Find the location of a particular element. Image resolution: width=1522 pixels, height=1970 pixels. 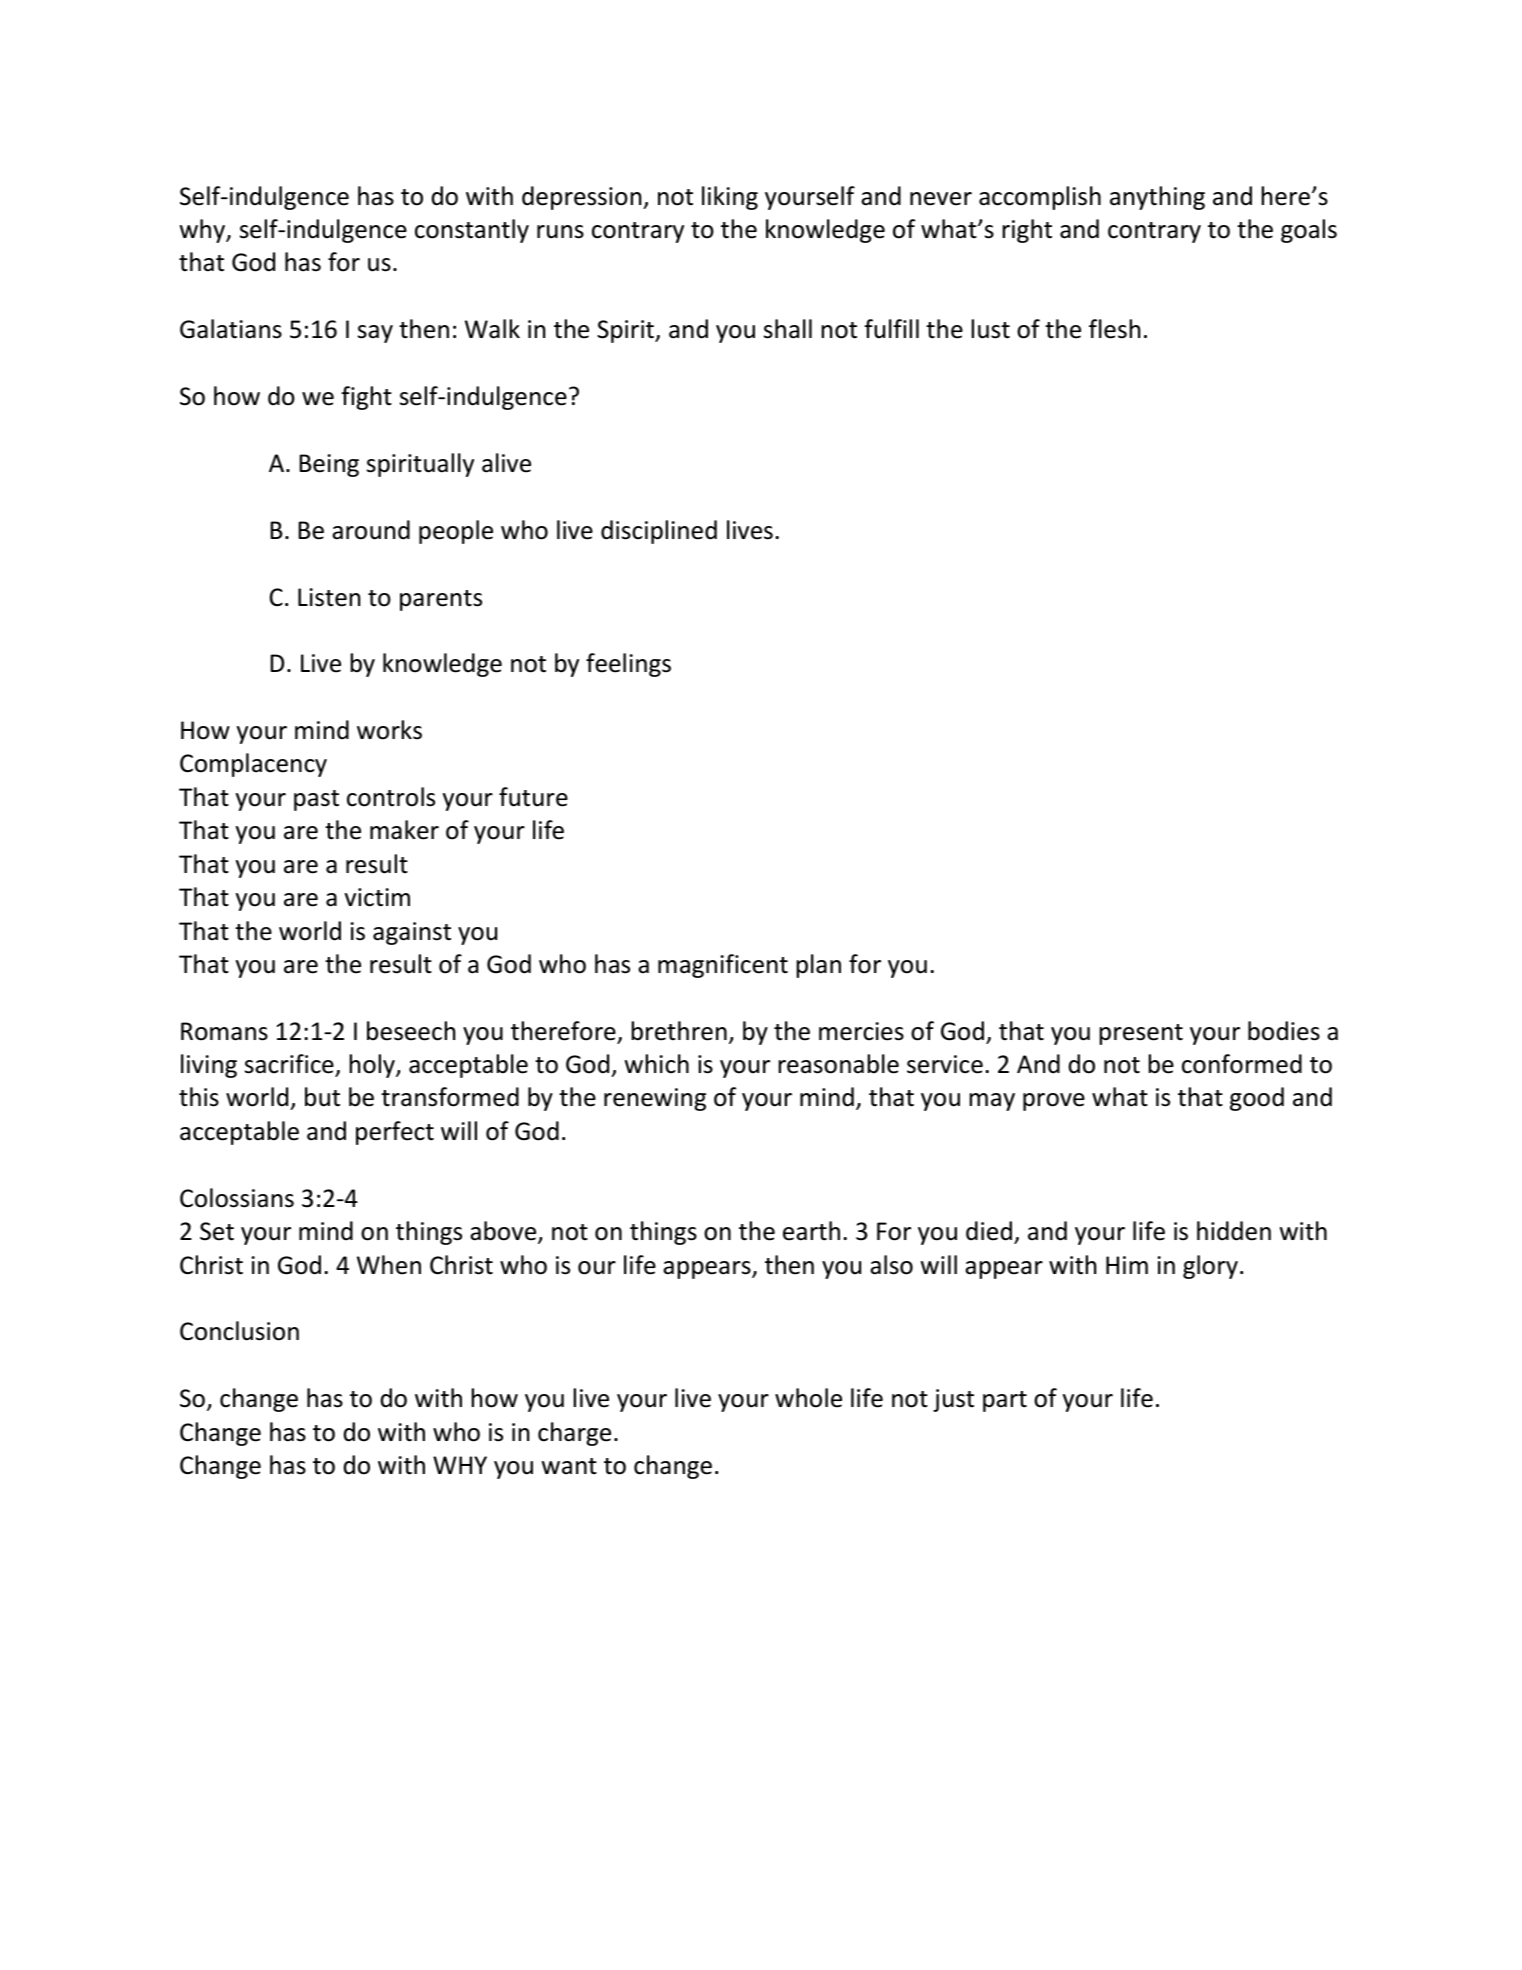

present is located at coordinates (1141, 1034).
